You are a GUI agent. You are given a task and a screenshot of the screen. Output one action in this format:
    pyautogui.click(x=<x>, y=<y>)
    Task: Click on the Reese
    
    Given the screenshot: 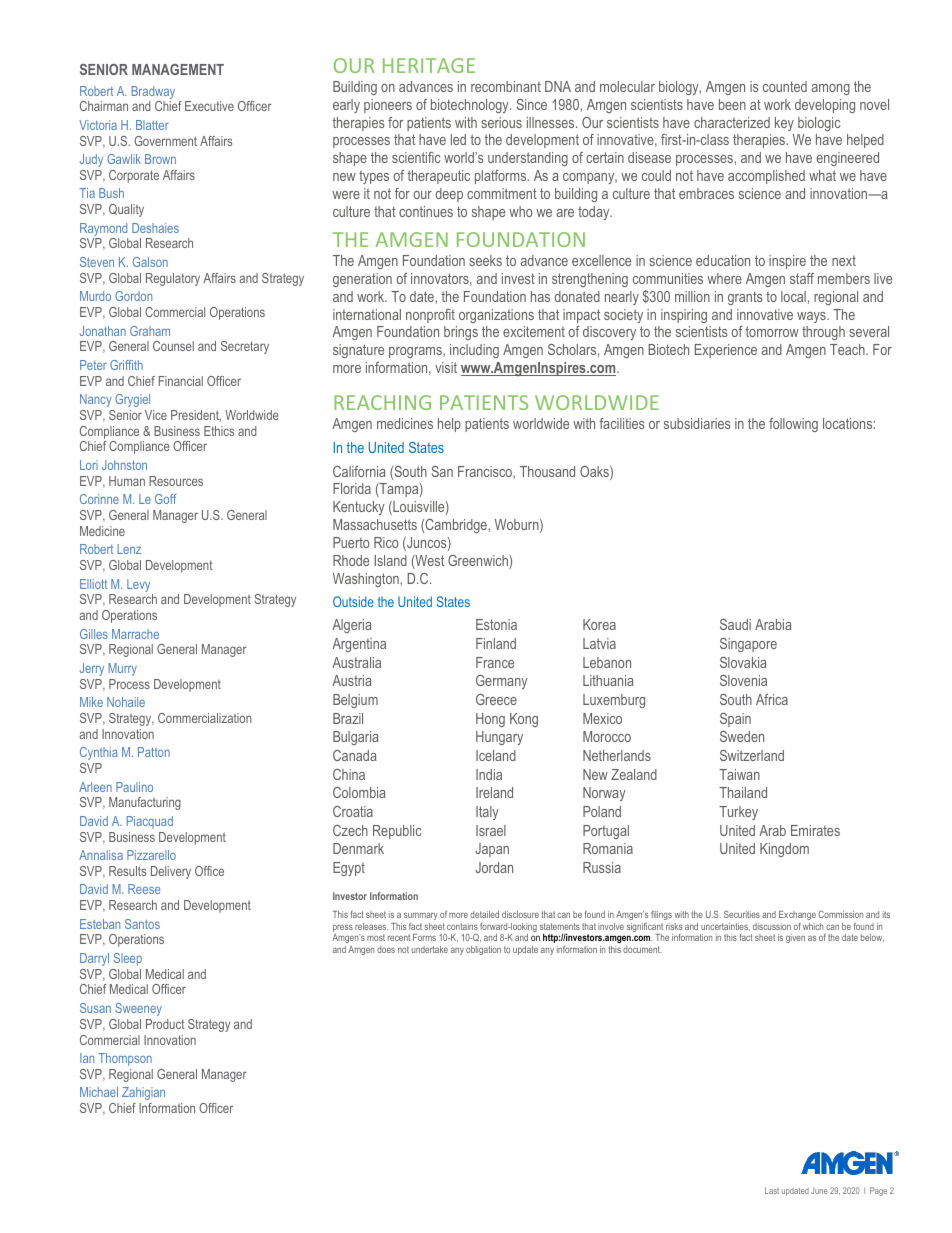 What is the action you would take?
    pyautogui.click(x=144, y=889)
